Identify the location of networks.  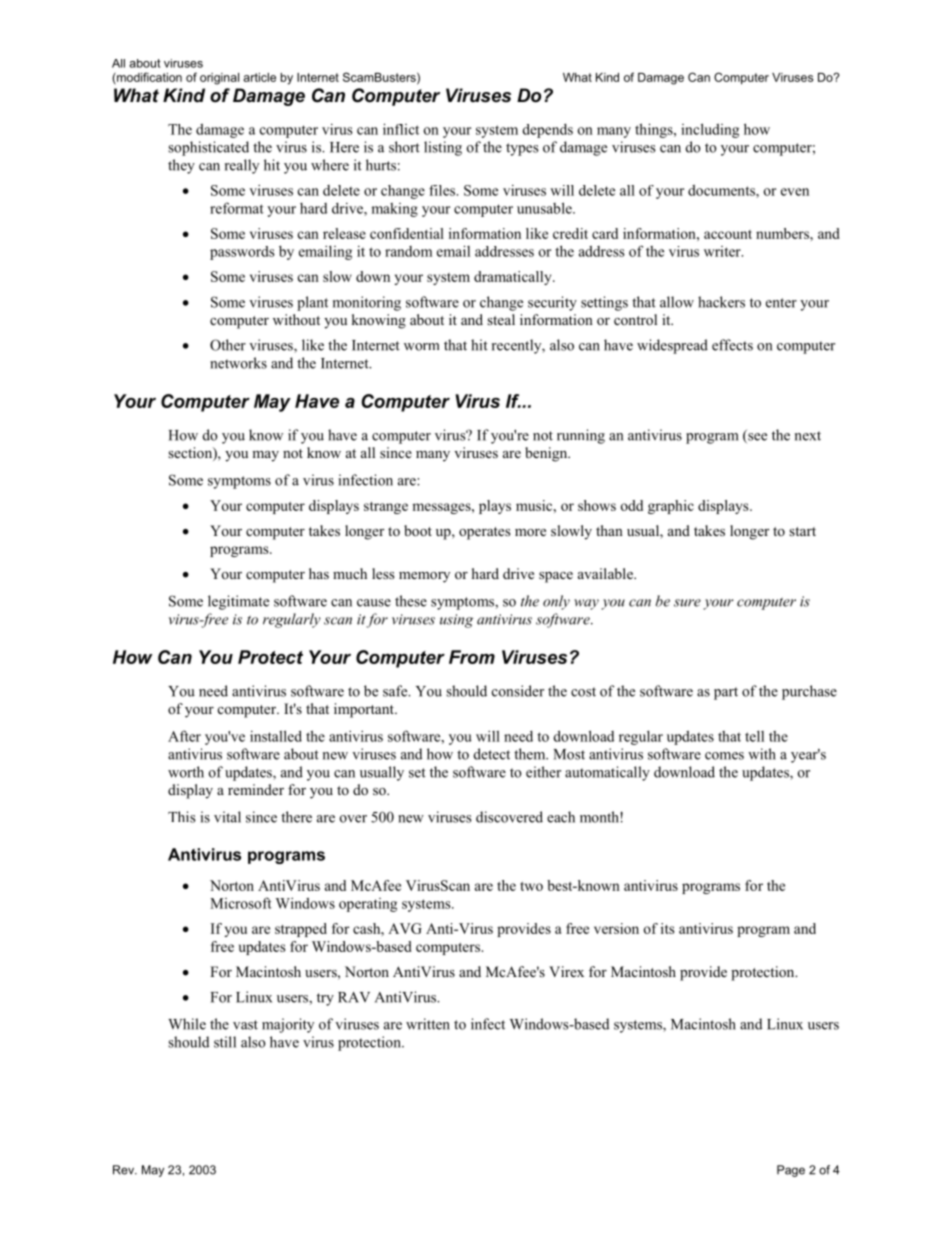
(238, 363).
